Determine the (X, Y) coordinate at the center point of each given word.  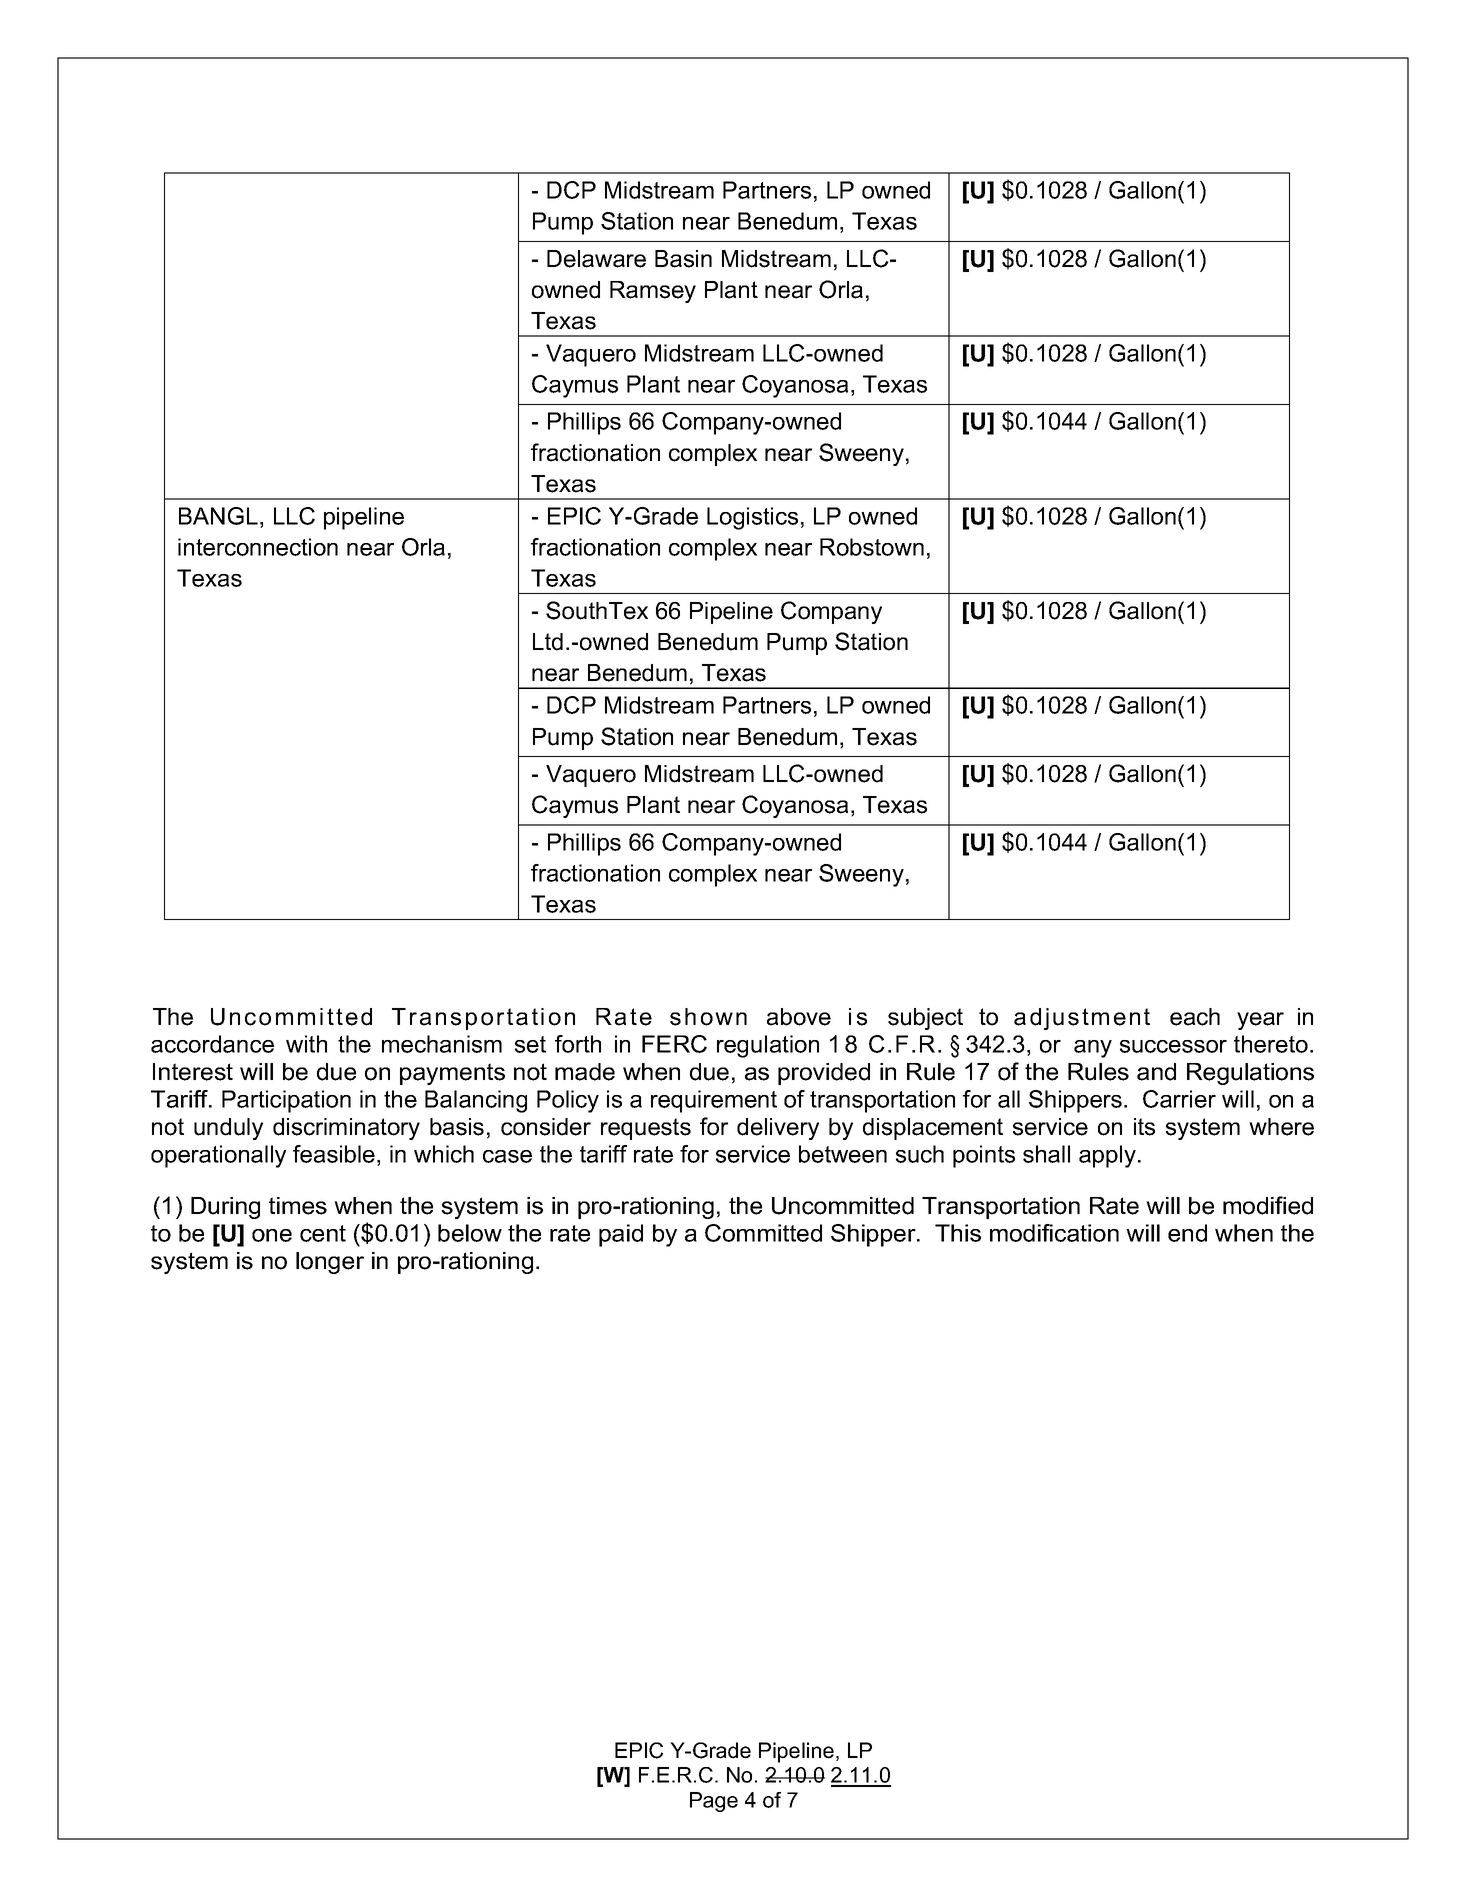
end (1187, 1233)
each (1195, 1017)
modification (1054, 1233)
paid (621, 1235)
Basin (683, 259)
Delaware (596, 259)
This (958, 1233)
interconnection (258, 547)
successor (1173, 1046)
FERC (674, 1044)
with (306, 1044)
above (799, 1017)
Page (714, 1802)
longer (330, 1263)
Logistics (752, 518)
